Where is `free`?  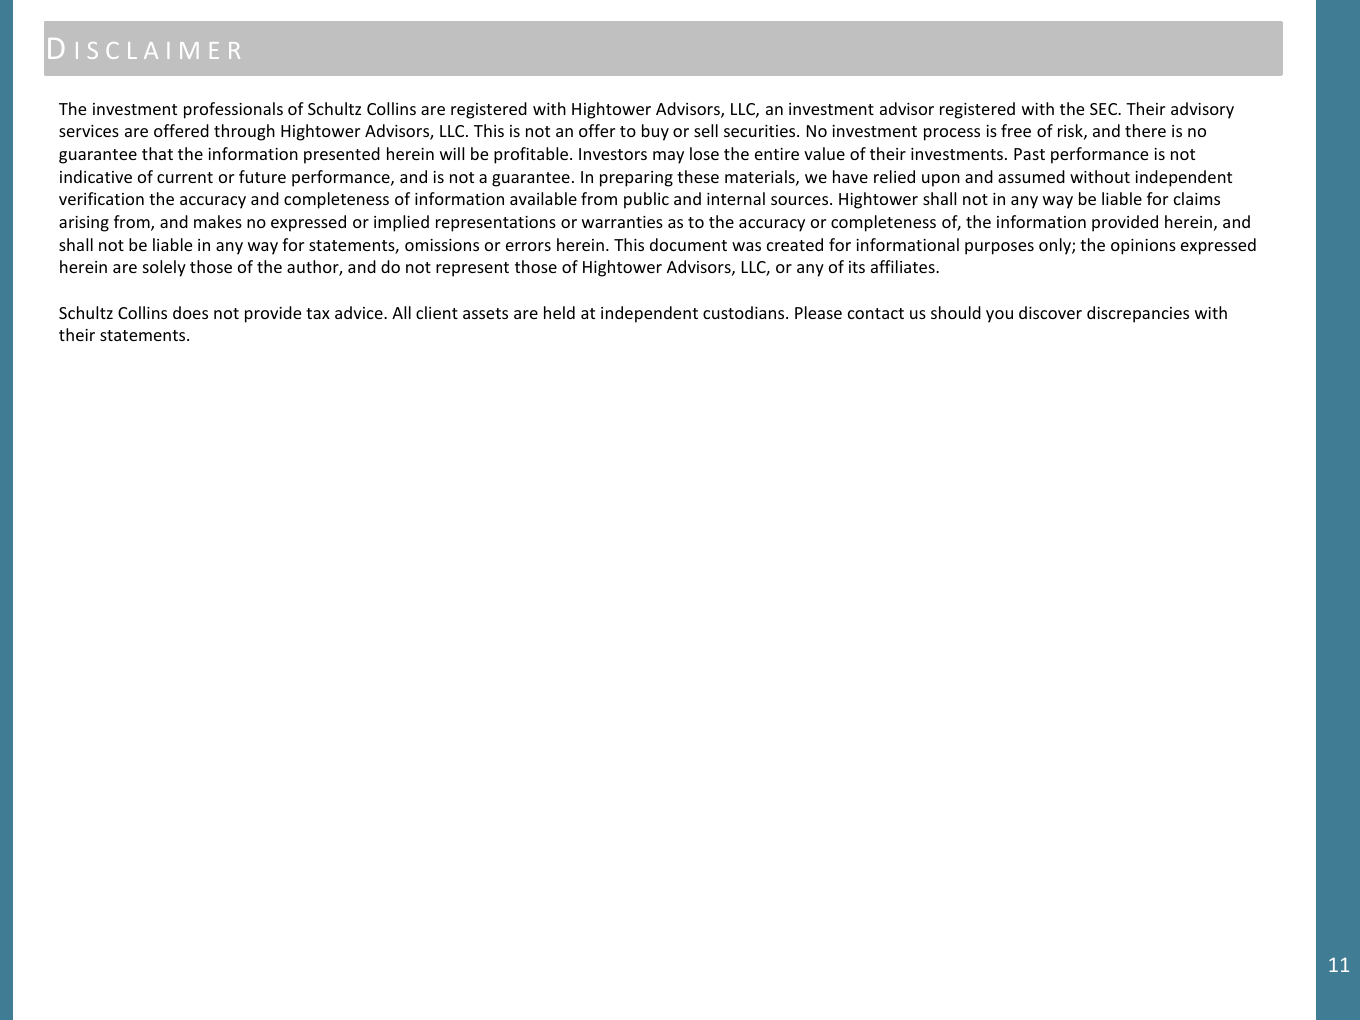 free is located at coordinates (1016, 130).
